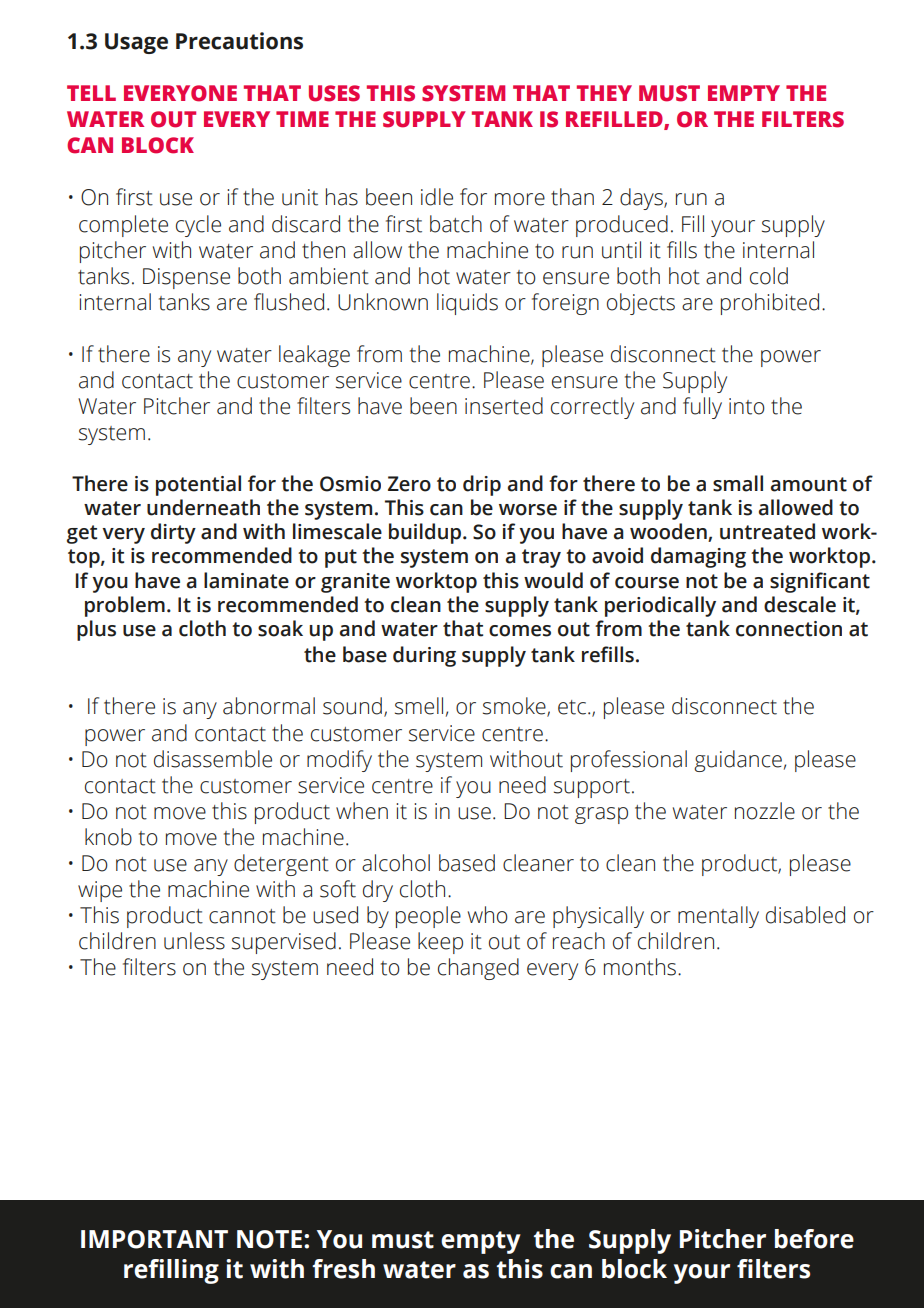 This screenshot has height=1308, width=924. Describe the element at coordinates (125, 606) in the screenshot. I see `problem` at that location.
